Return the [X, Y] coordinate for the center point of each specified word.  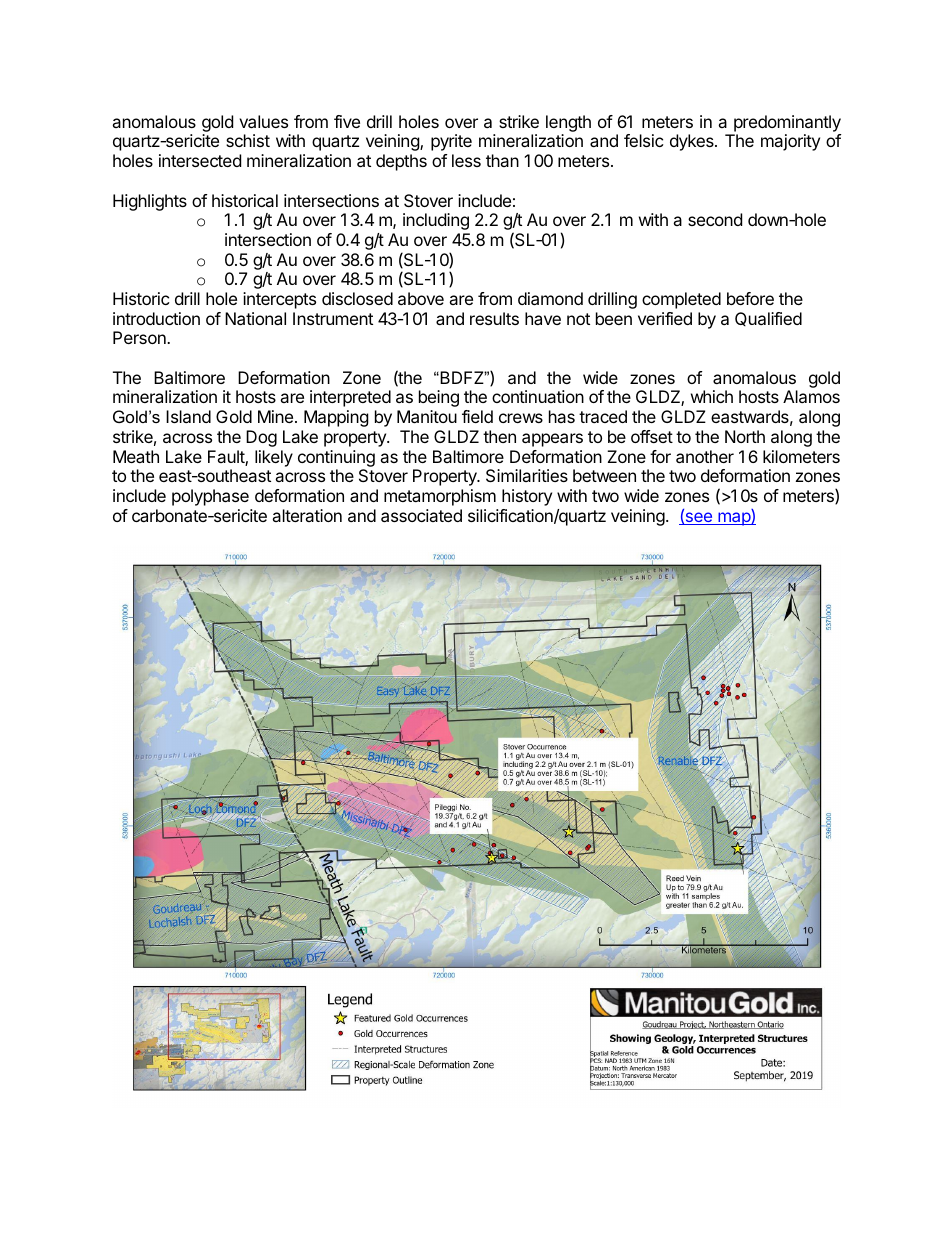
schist [248, 140]
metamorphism [440, 497]
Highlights [150, 202]
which [712, 396]
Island [188, 416]
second [715, 219]
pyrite [451, 142]
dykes [693, 142]
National [255, 318]
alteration [307, 515]
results [494, 318]
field [477, 416]
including [436, 221]
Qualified [768, 319]
